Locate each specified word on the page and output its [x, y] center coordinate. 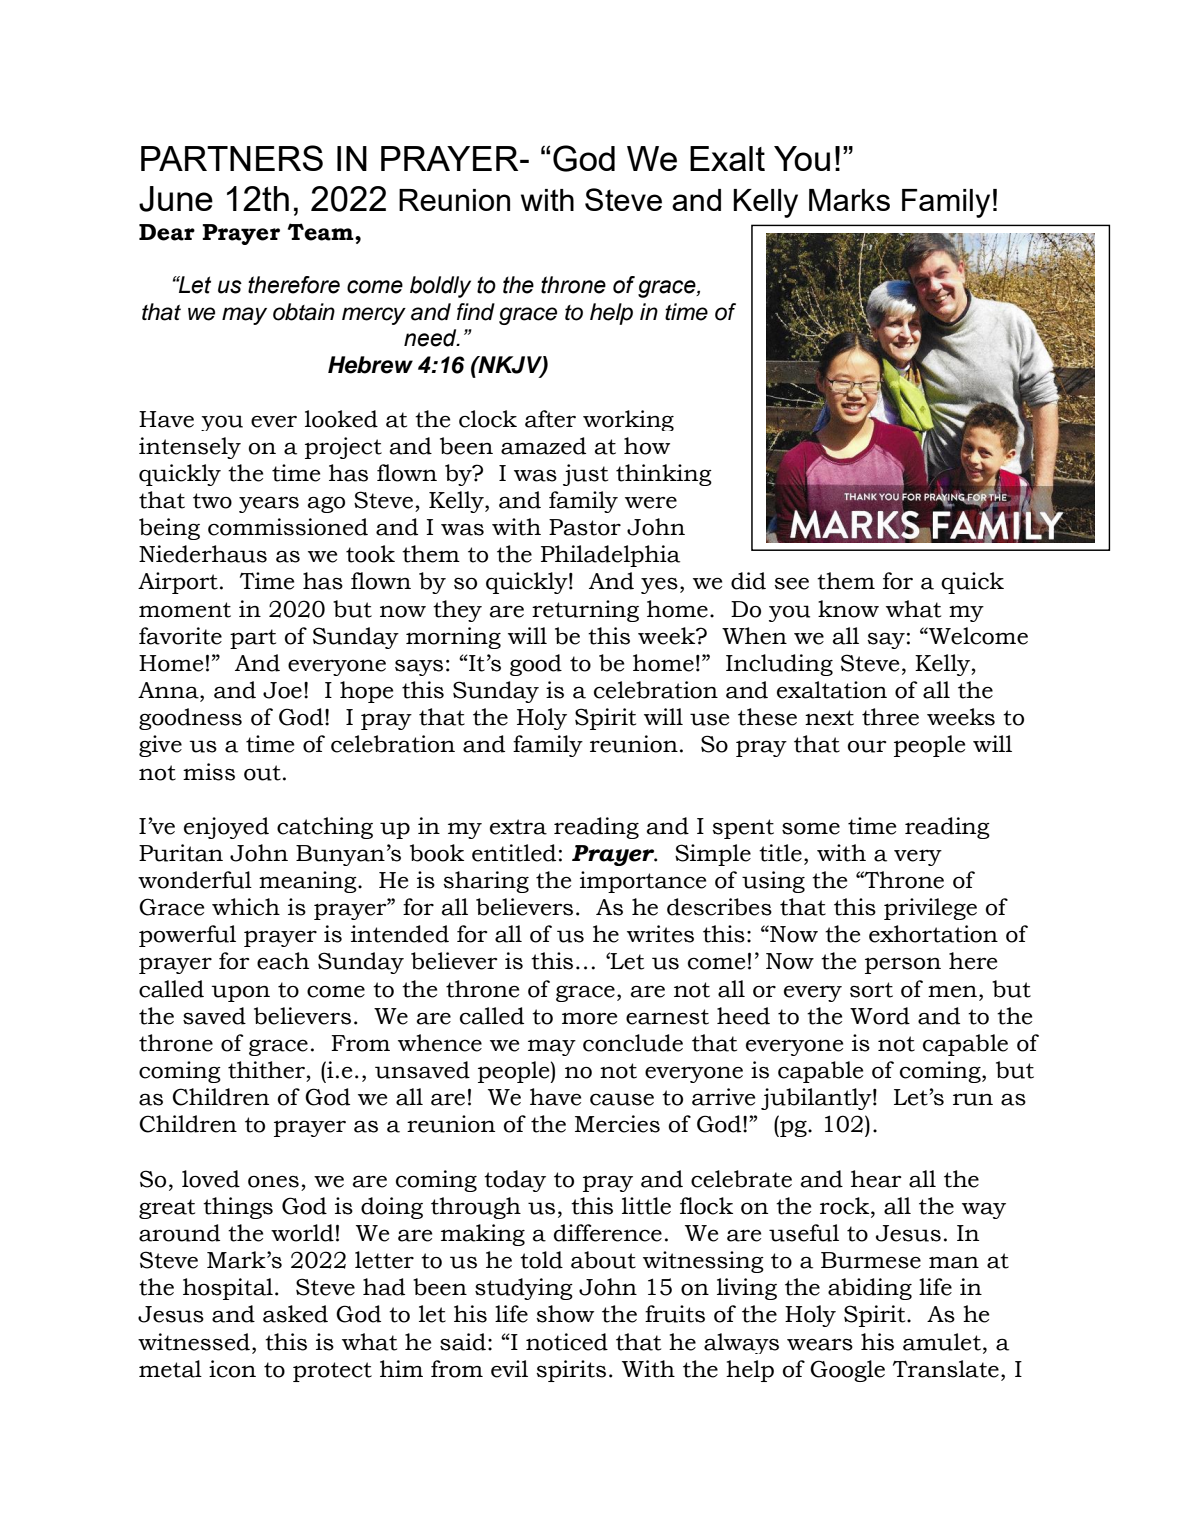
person [903, 965]
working [628, 420]
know [848, 609]
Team [322, 232]
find [476, 312]
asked [295, 1314]
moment [185, 610]
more [589, 1018]
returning [585, 611]
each [283, 961]
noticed [567, 1342]
